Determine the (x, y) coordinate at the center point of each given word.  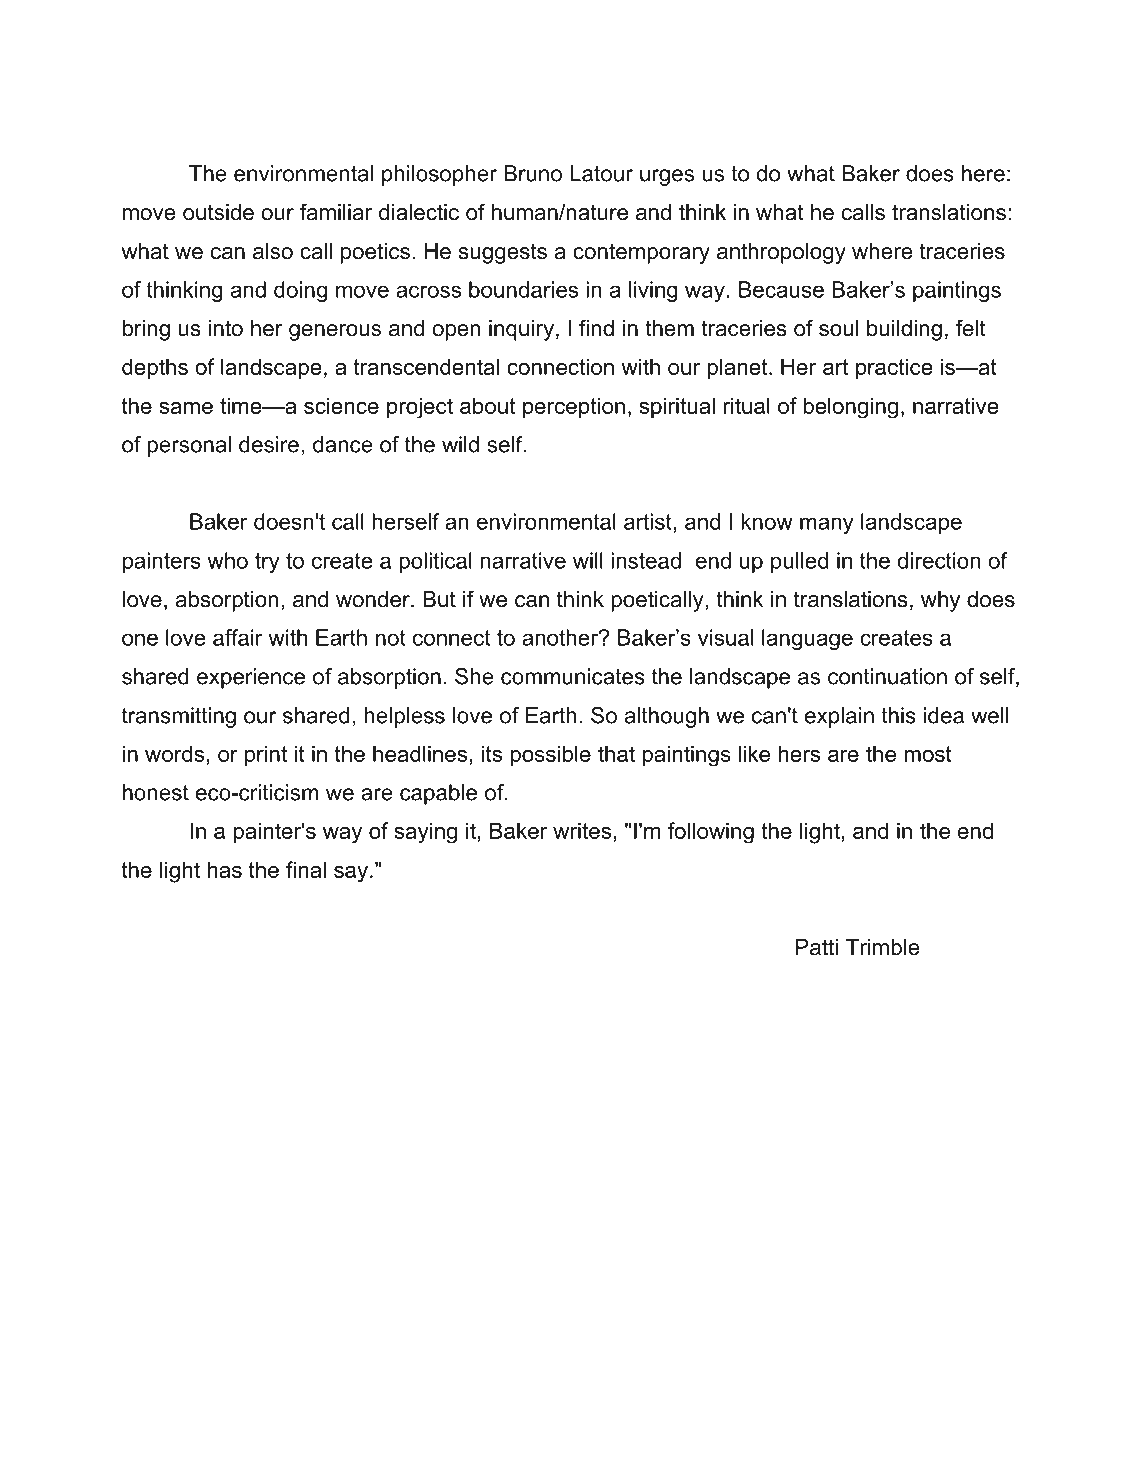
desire (269, 444)
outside (218, 212)
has (224, 869)
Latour (601, 173)
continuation (887, 676)
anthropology (781, 253)
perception (574, 408)
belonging (850, 408)
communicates (573, 676)
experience (251, 678)
